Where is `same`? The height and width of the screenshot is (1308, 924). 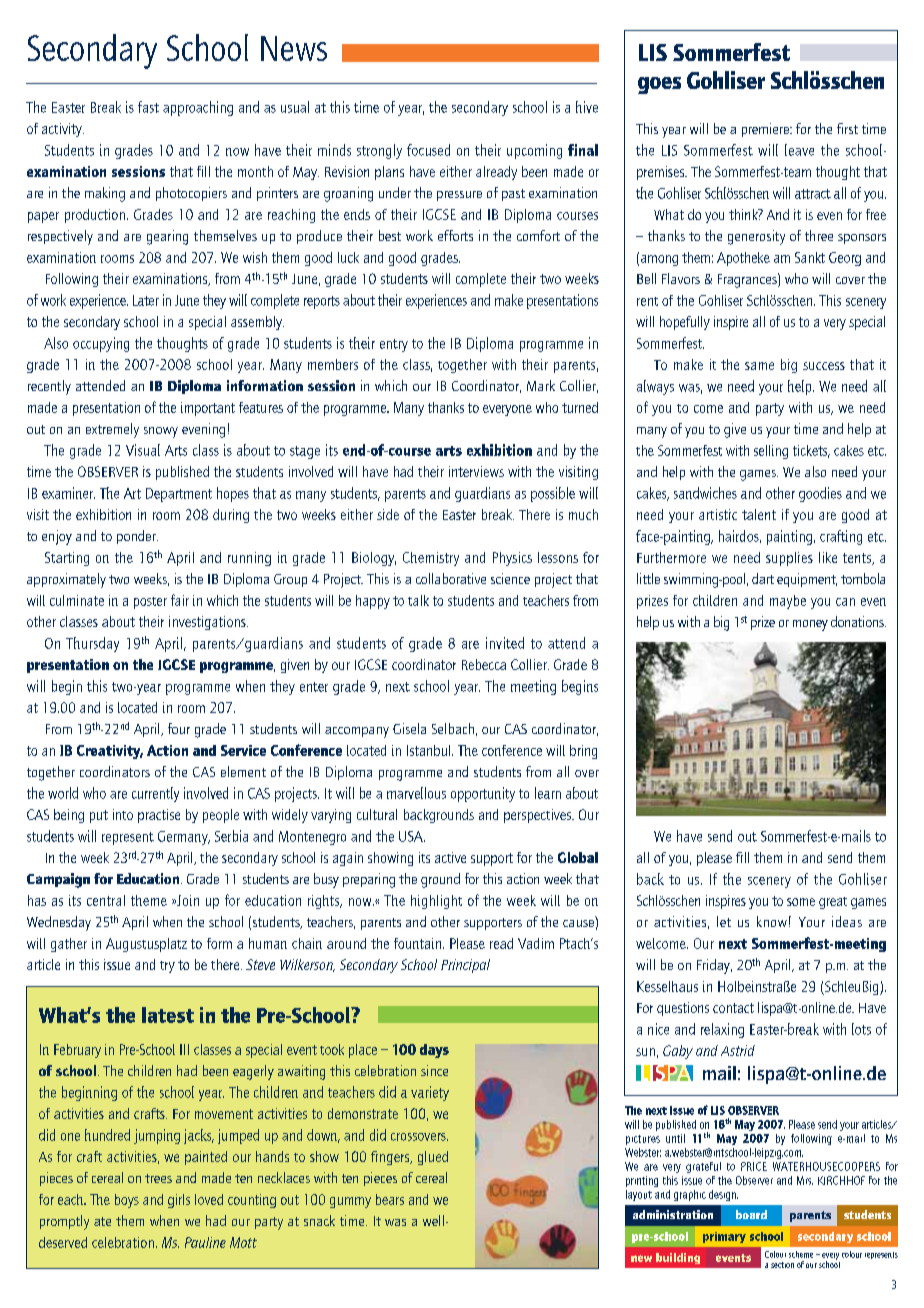
same is located at coordinates (759, 366).
